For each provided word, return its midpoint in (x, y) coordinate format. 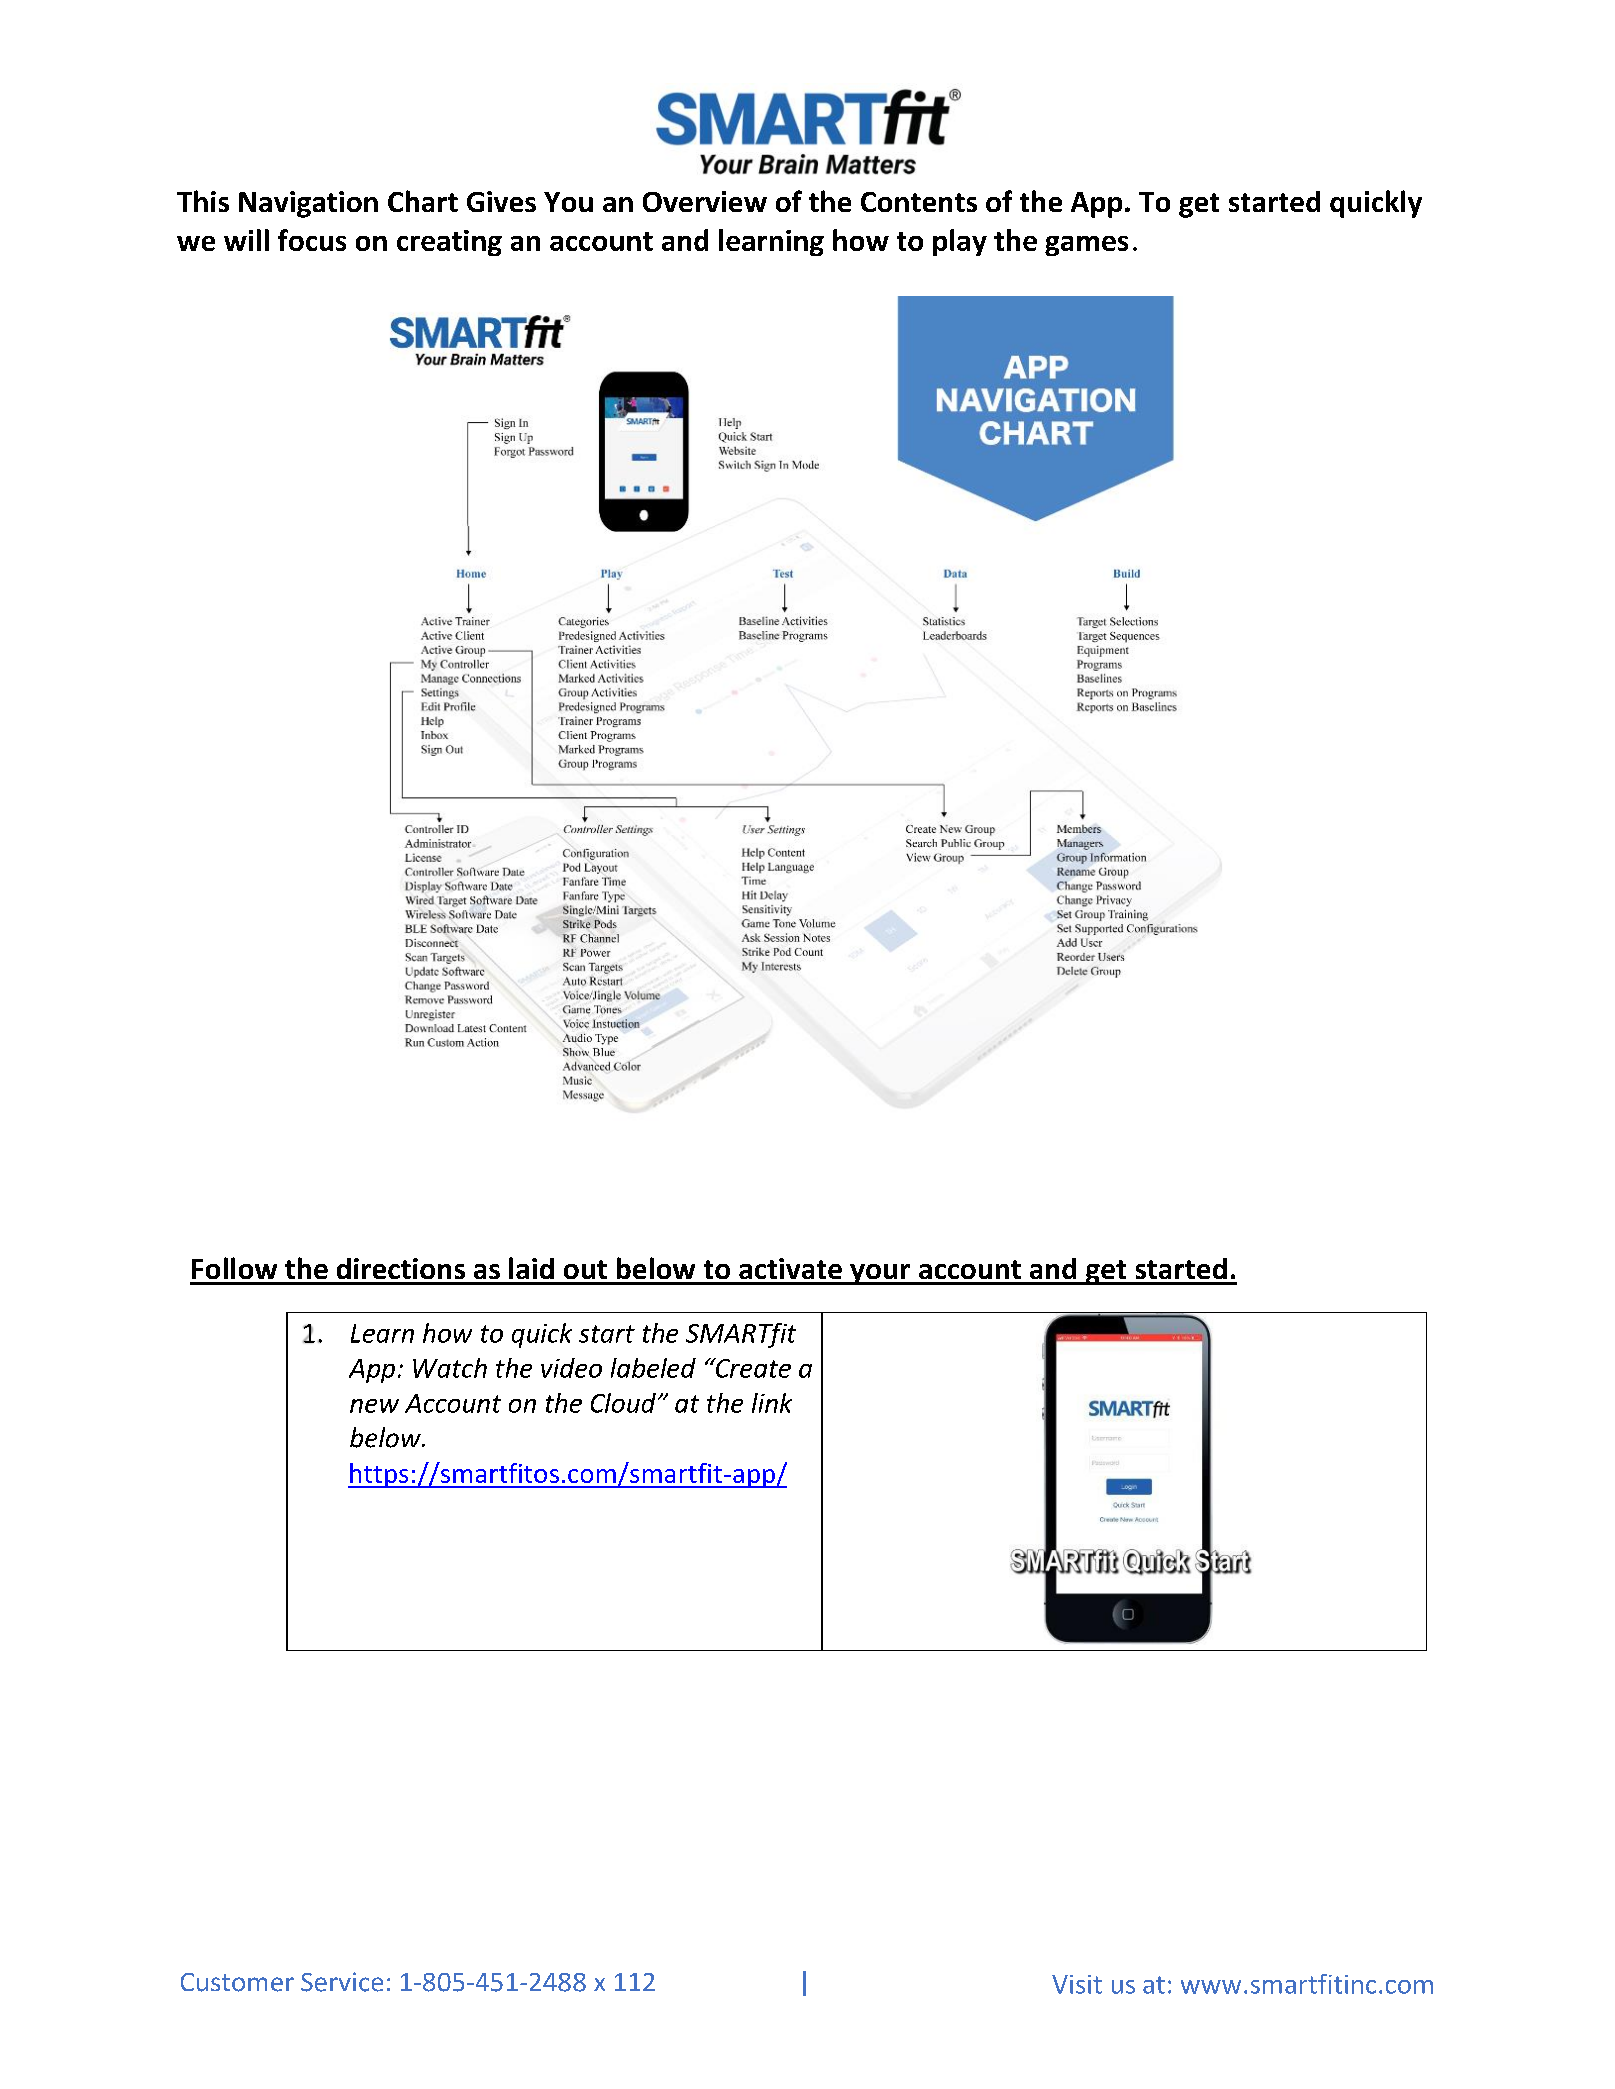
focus (312, 240)
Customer (237, 1982)
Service (342, 1982)
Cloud (623, 1403)
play (960, 242)
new (374, 1406)
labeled (653, 1368)
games (1086, 246)
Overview (705, 201)
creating (449, 243)
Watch (450, 1368)
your (880, 1274)
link (772, 1403)
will (246, 240)
